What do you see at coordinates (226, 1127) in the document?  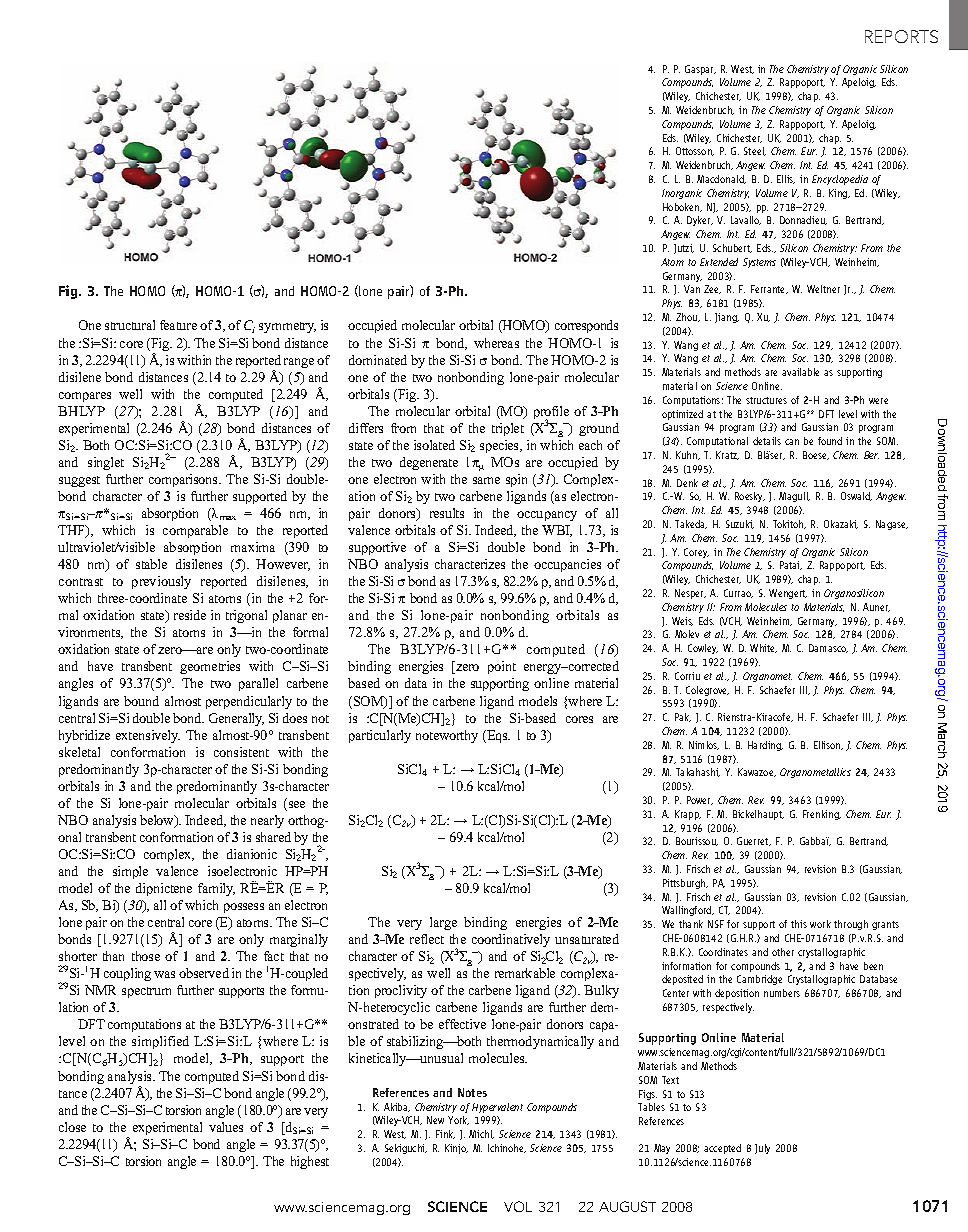 I see `values` at bounding box center [226, 1127].
